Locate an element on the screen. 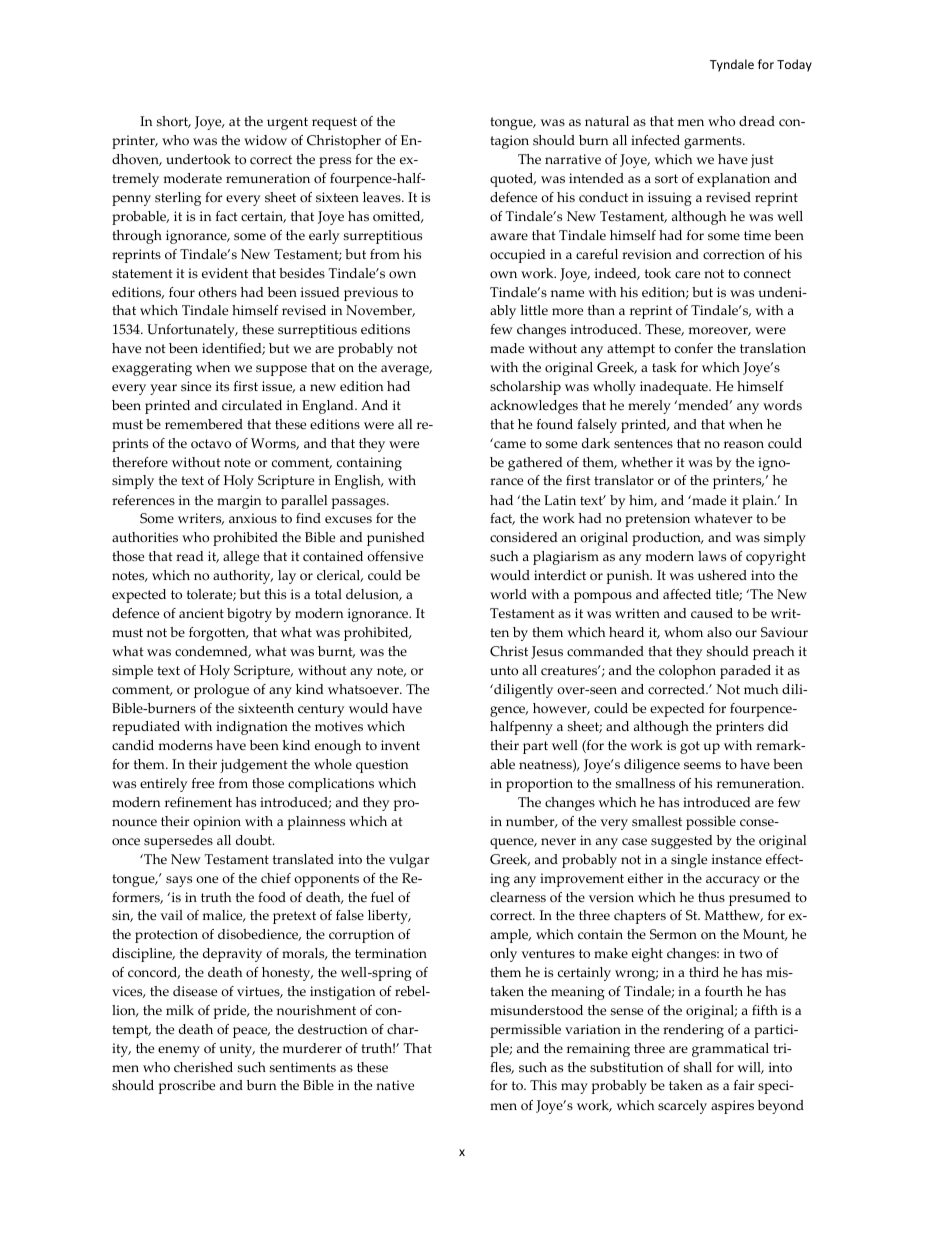  ushered is located at coordinates (722, 575).
